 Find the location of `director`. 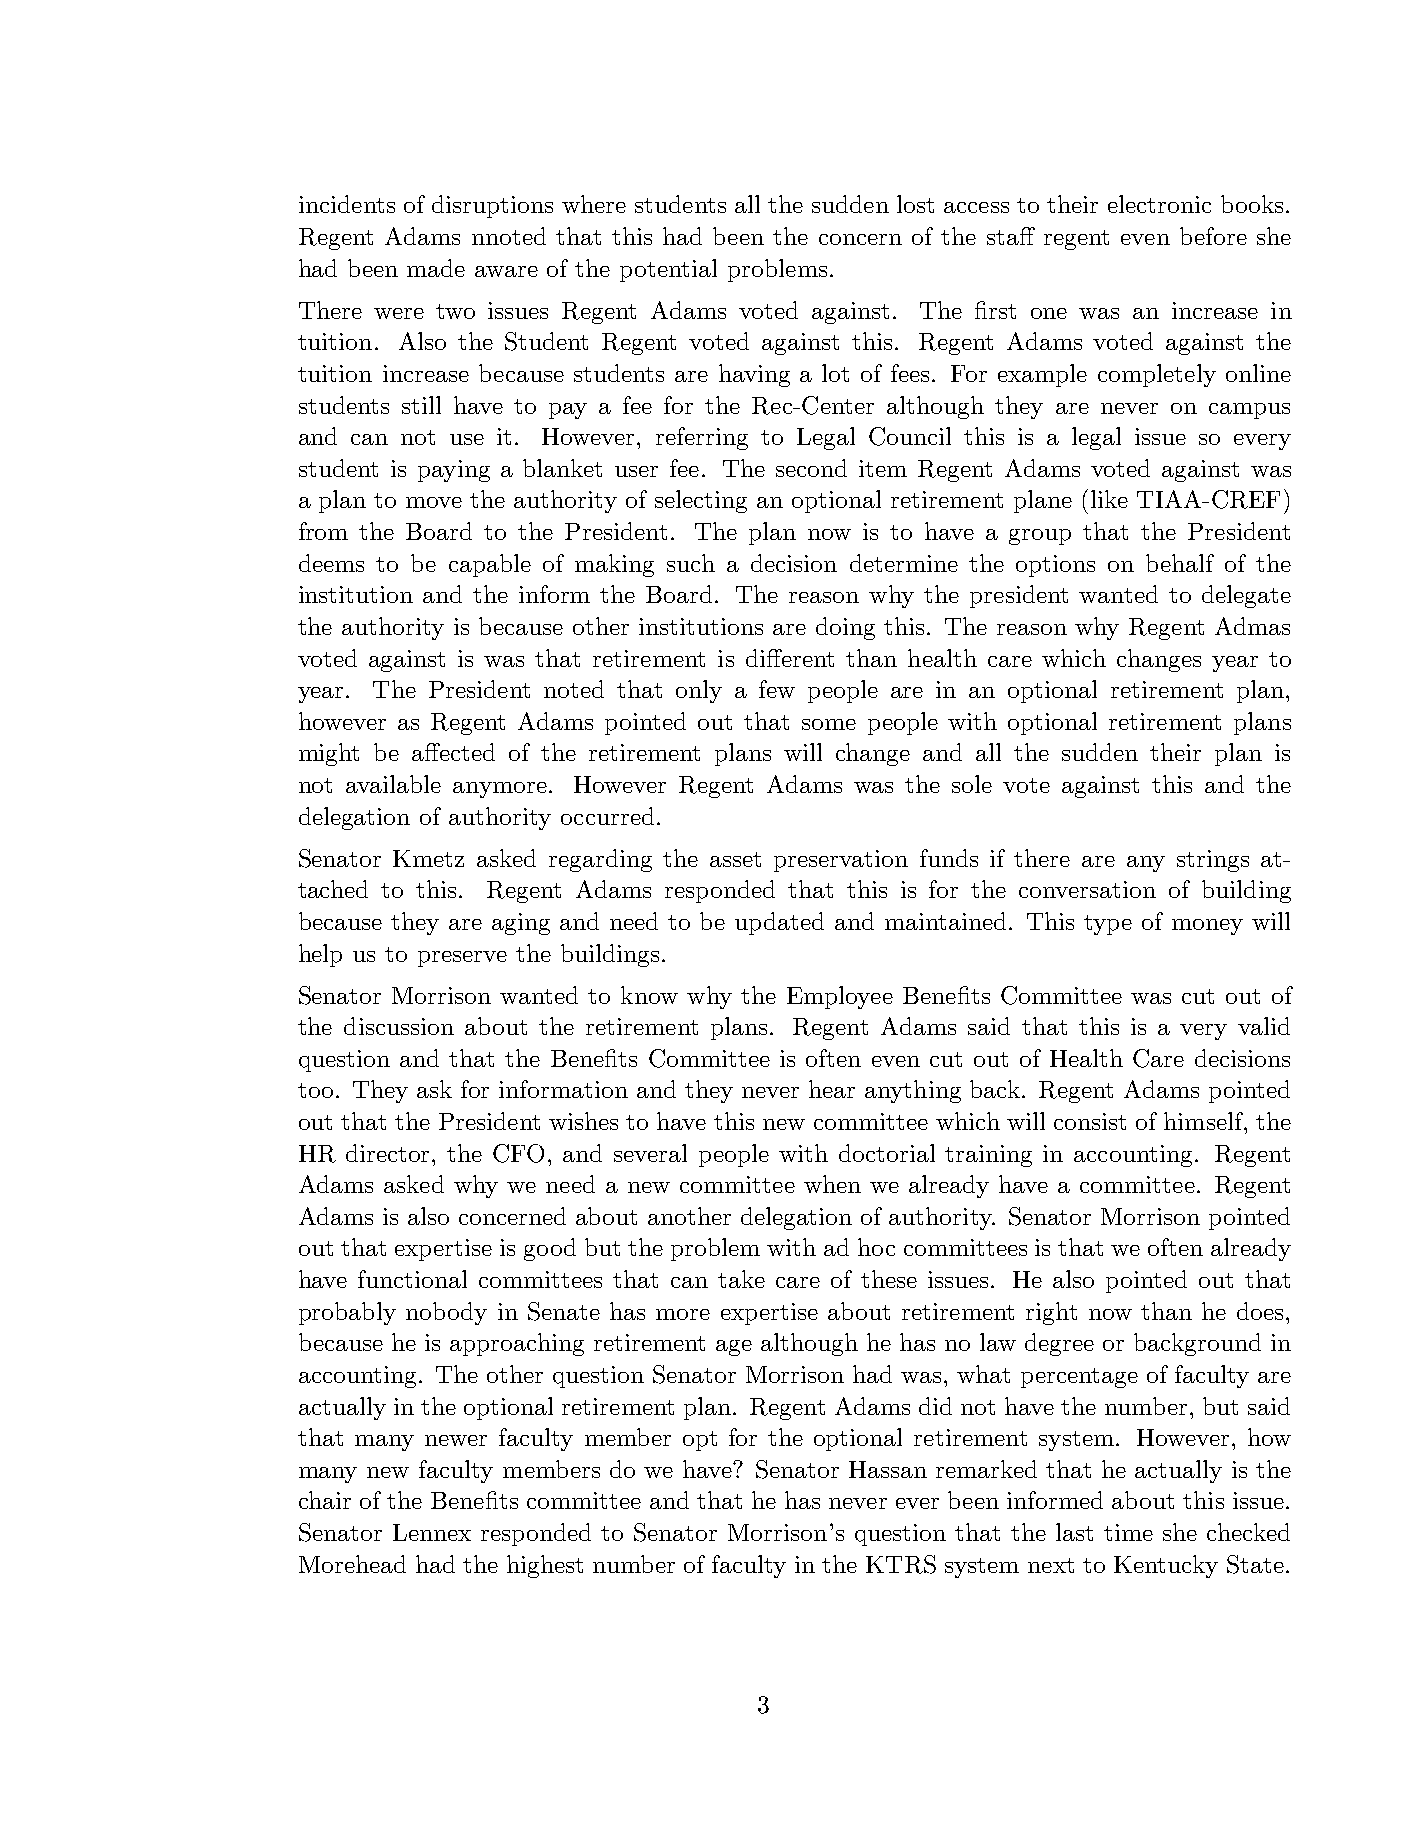

director is located at coordinates (389, 1153).
